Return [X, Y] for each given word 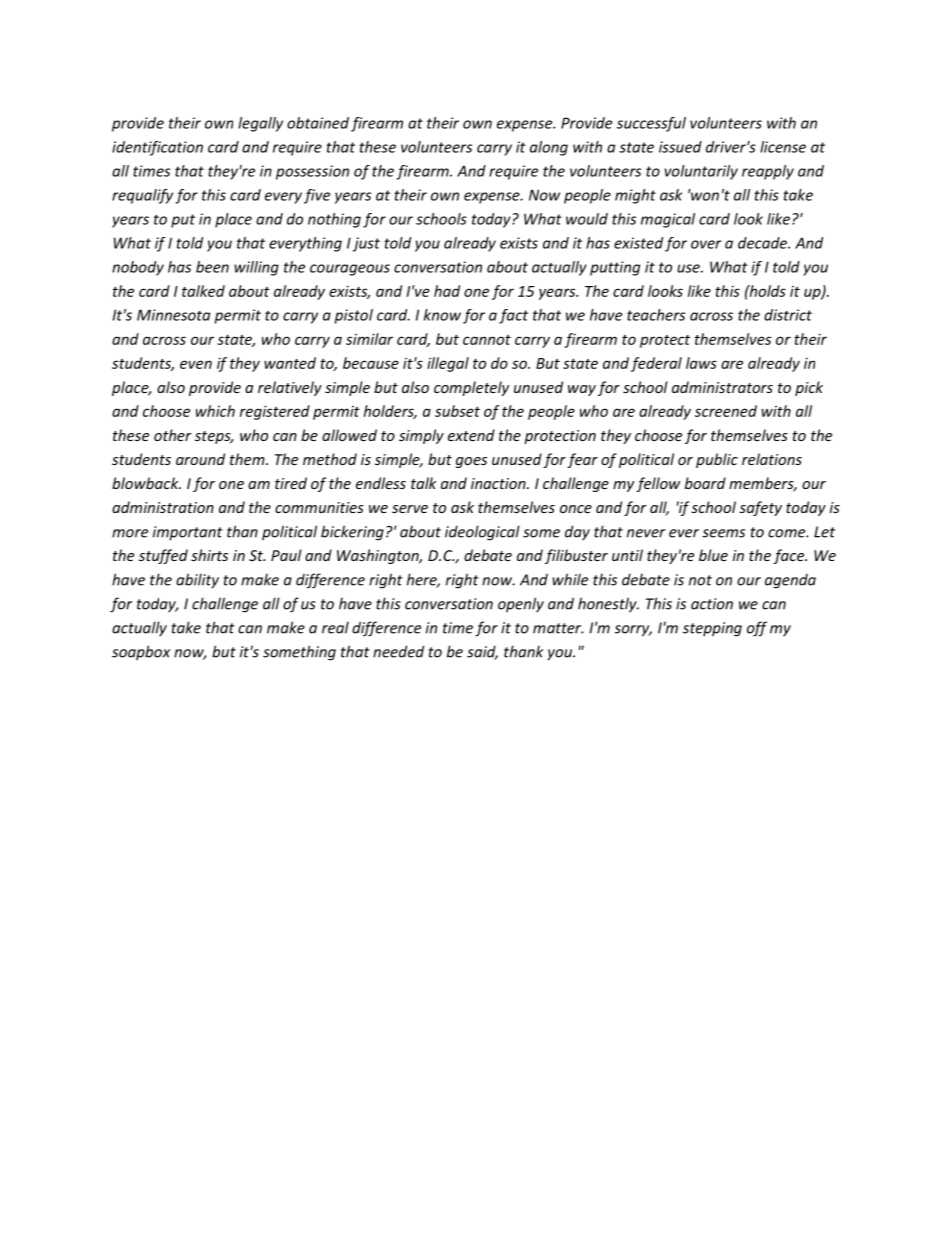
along [549, 148]
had [447, 291]
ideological [482, 533]
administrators [722, 387]
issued [680, 147]
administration [163, 507]
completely [471, 388]
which [215, 411]
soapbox [141, 653]
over [706, 244]
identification [157, 148]
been [212, 267]
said [482, 652]
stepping [712, 629]
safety [760, 508]
